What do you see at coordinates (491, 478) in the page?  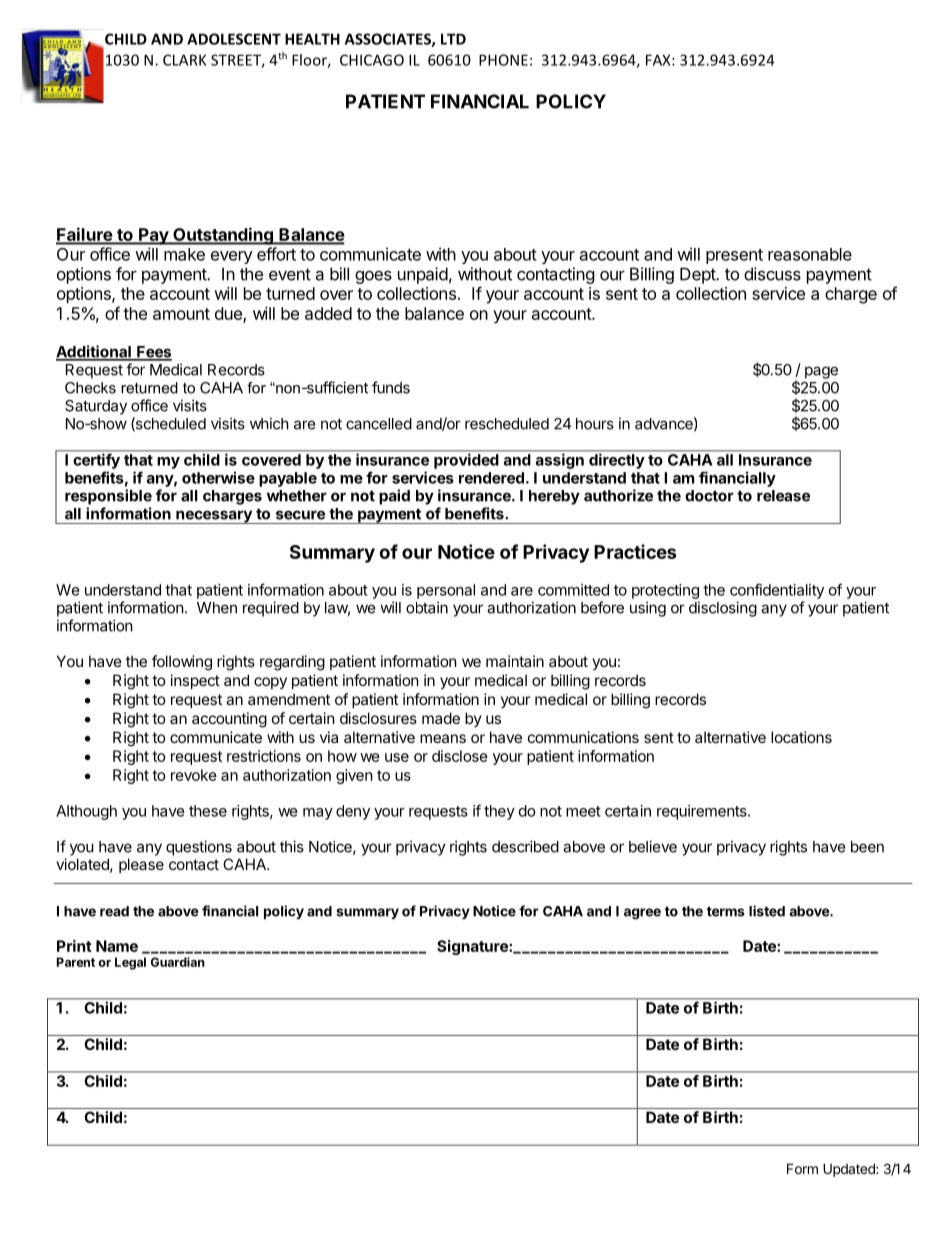 I see `rendered` at bounding box center [491, 478].
